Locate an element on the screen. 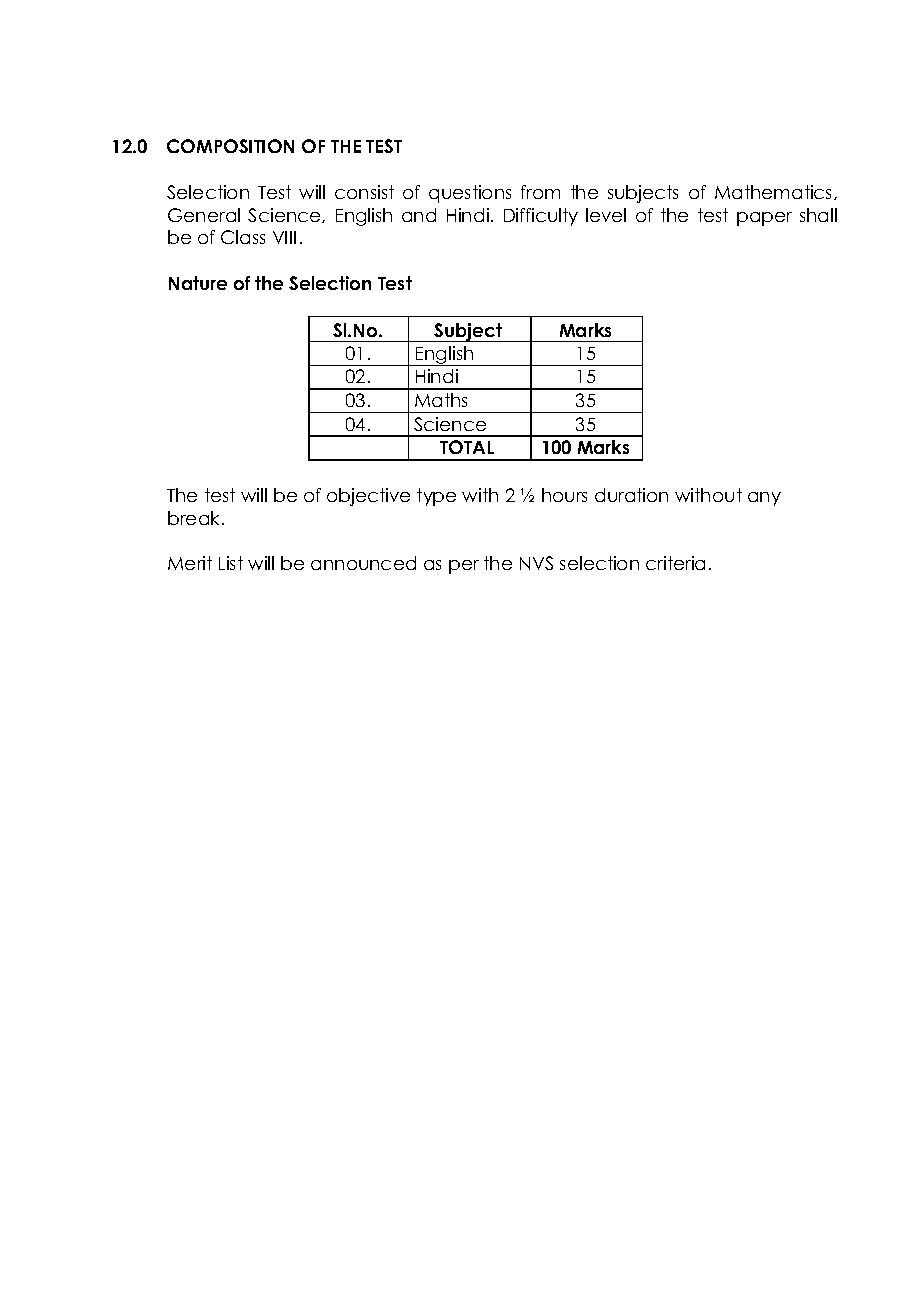 The width and height of the screenshot is (924, 1308). criteria is located at coordinates (675, 563).
